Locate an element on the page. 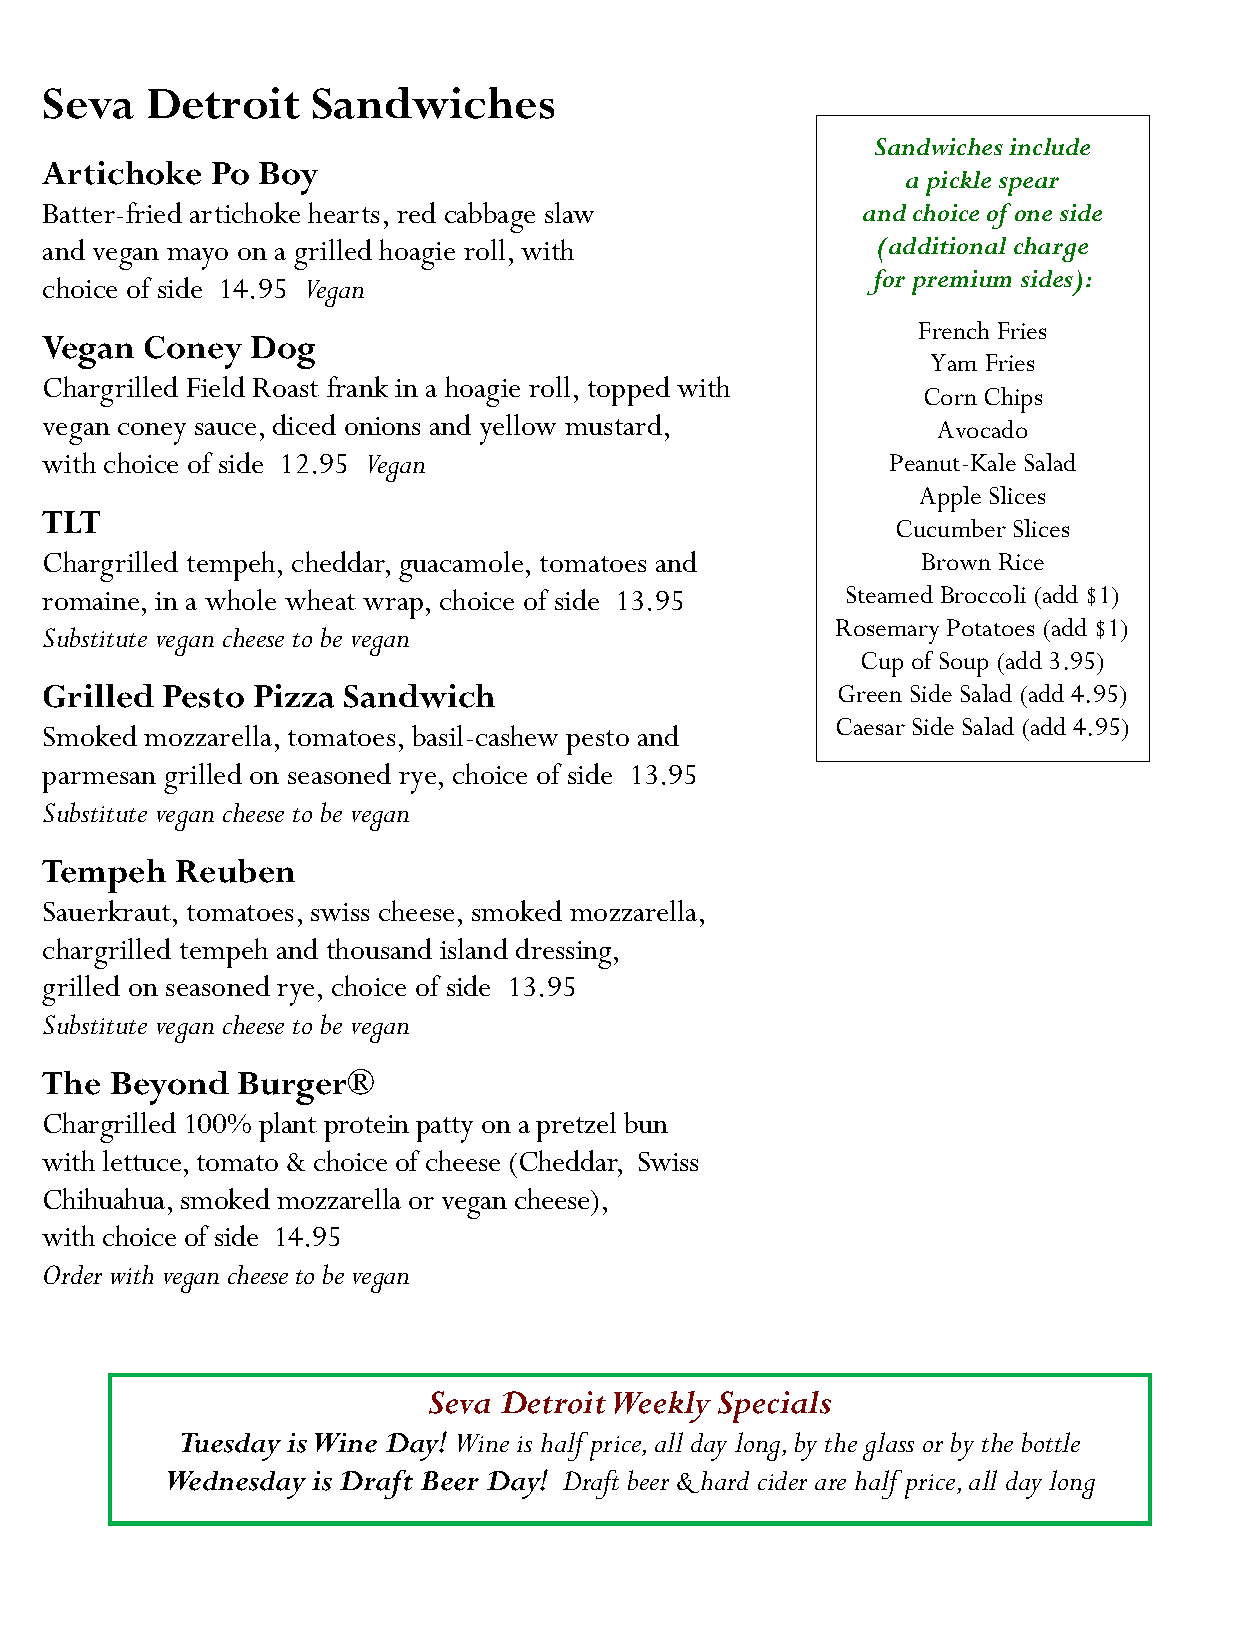  slaw is located at coordinates (569, 212).
